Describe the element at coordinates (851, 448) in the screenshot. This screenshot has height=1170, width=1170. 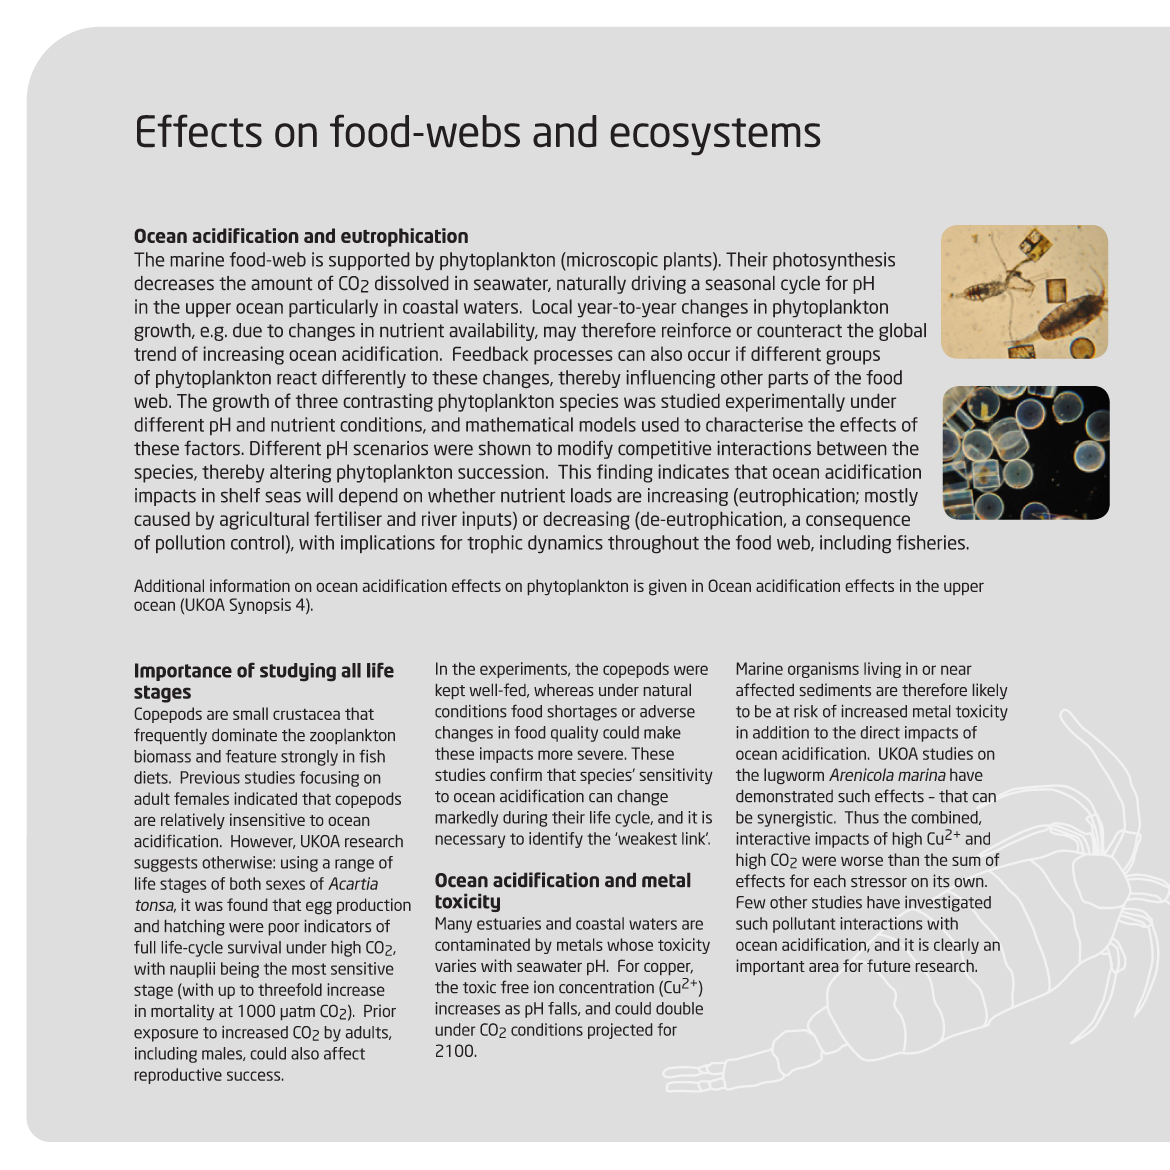
I see `between` at that location.
